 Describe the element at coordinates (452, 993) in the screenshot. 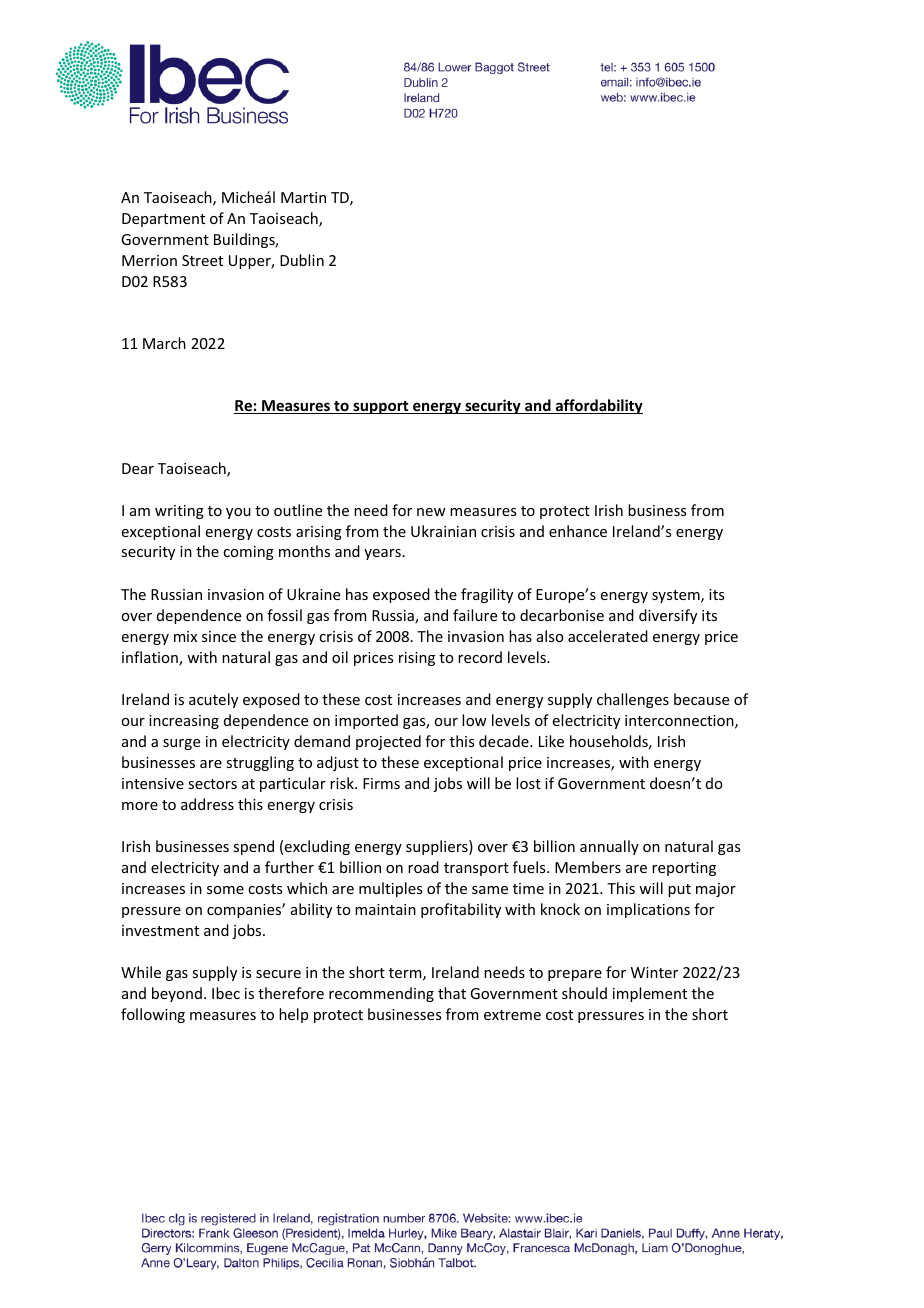

I see `that` at that location.
